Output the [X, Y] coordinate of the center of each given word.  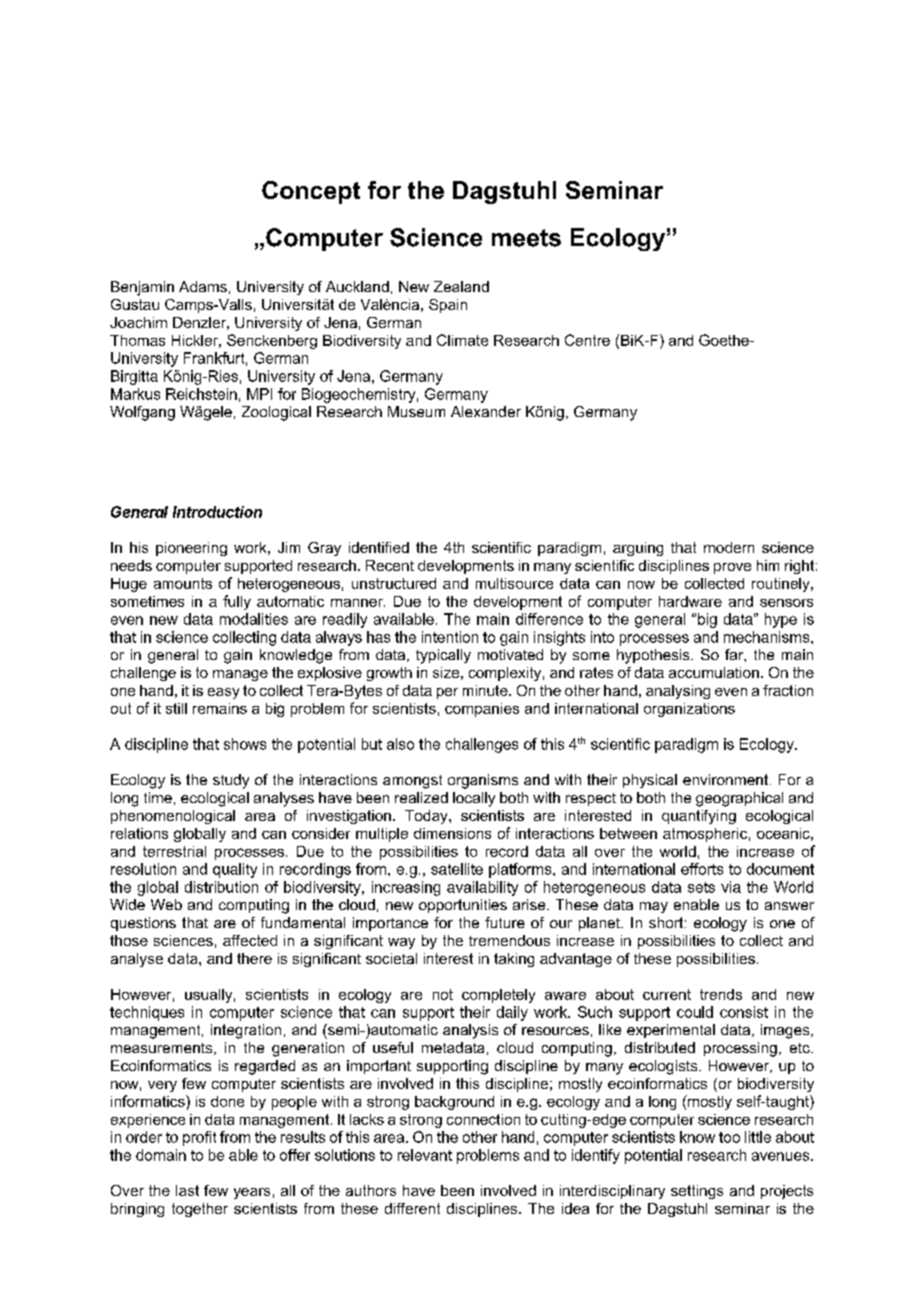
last [187, 1190]
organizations [689, 710]
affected [250, 940]
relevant [425, 1155]
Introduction [217, 512]
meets [526, 238]
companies [482, 710]
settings [697, 1192]
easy [223, 693]
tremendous [509, 940]
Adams [203, 286]
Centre [587, 340]
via [731, 887]
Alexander [486, 411]
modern [729, 547]
